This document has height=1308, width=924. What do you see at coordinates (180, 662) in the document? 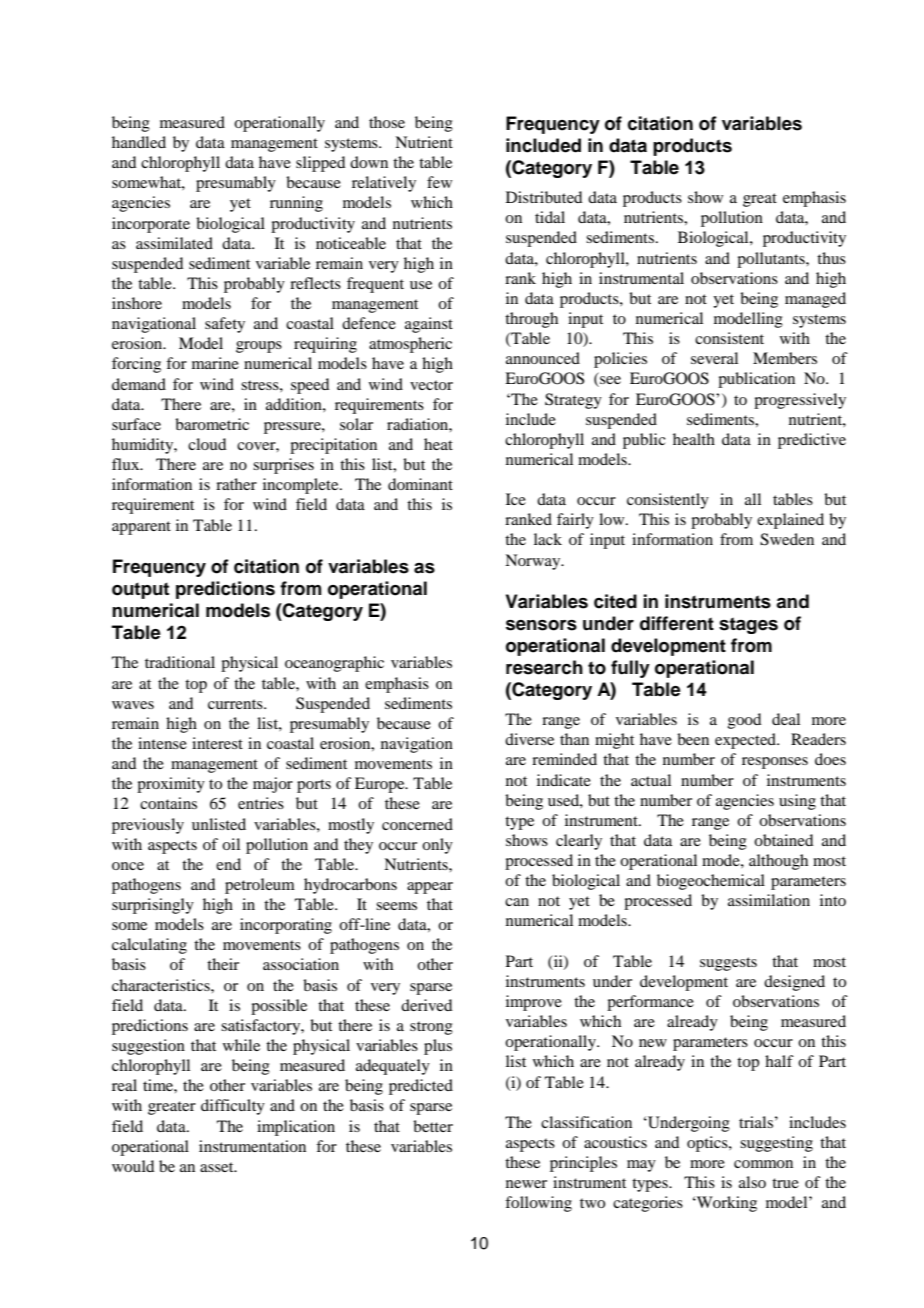
I see `traditional` at bounding box center [180, 662].
